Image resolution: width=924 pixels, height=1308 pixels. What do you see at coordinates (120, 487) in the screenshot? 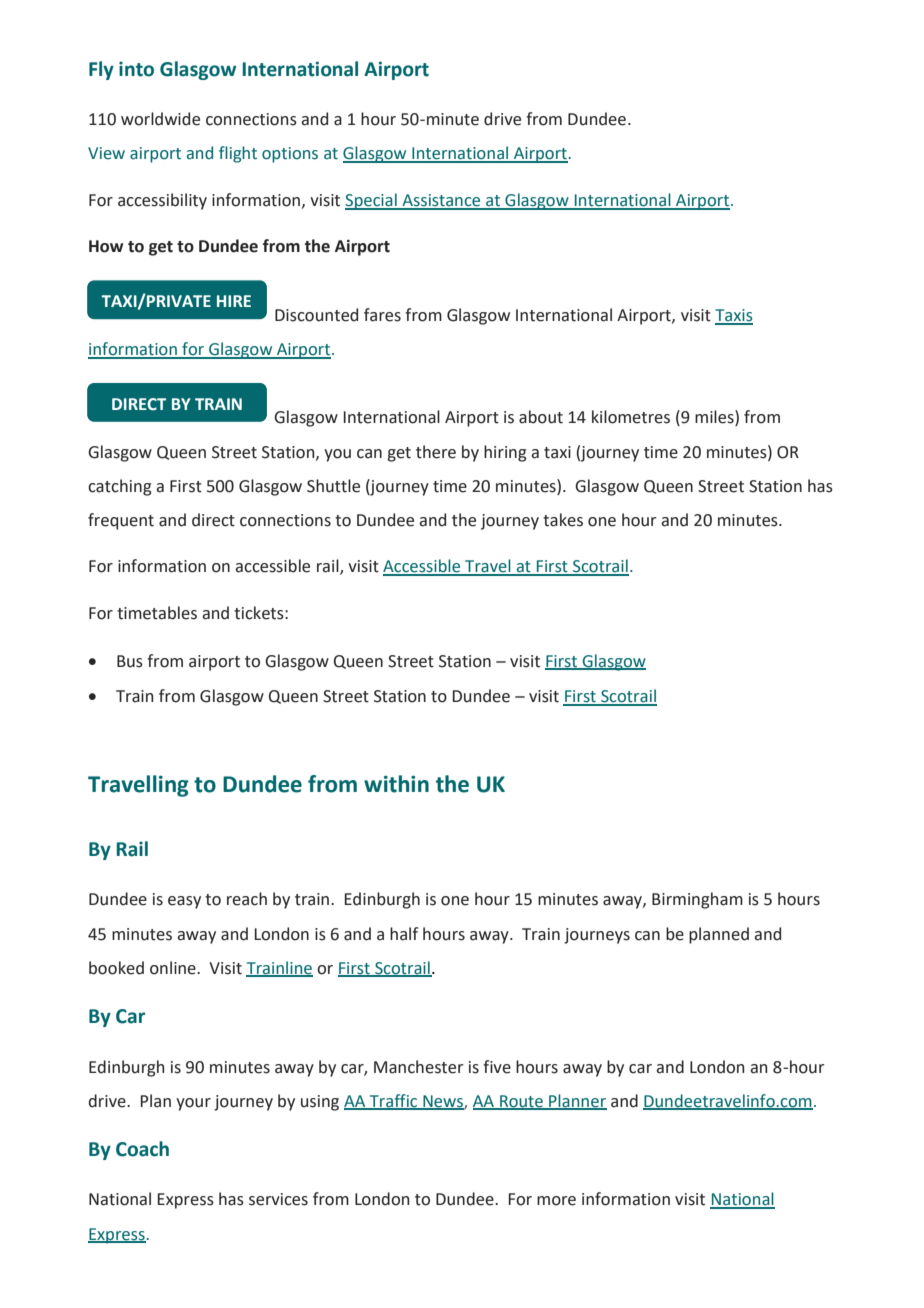
I see `catching` at bounding box center [120, 487].
